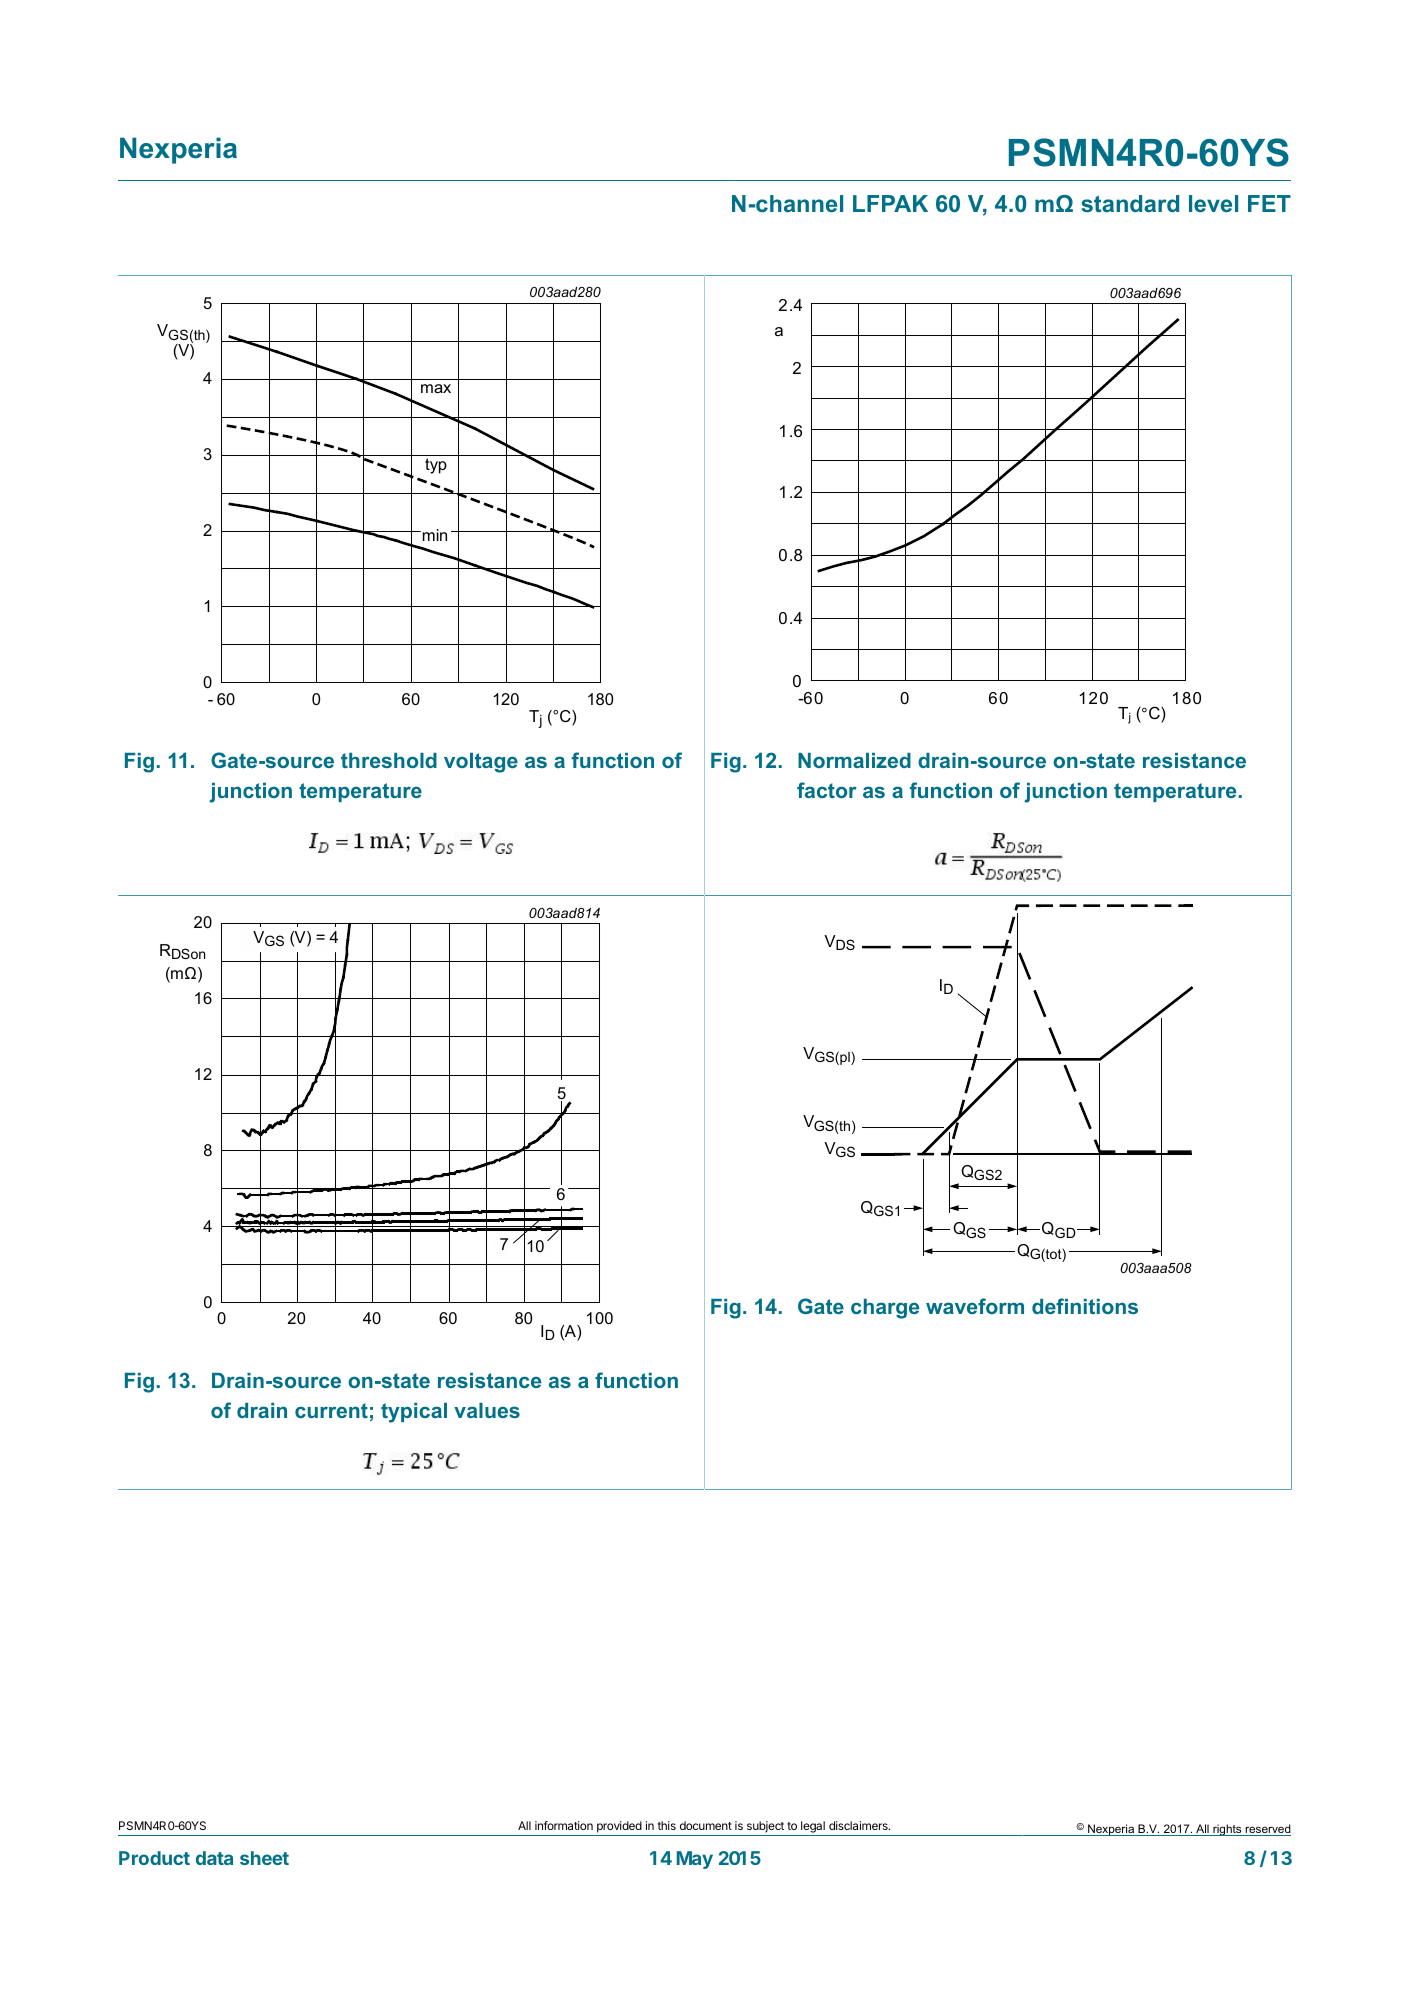  Describe the element at coordinates (975, 1306) in the screenshot. I see `waveform` at that location.
